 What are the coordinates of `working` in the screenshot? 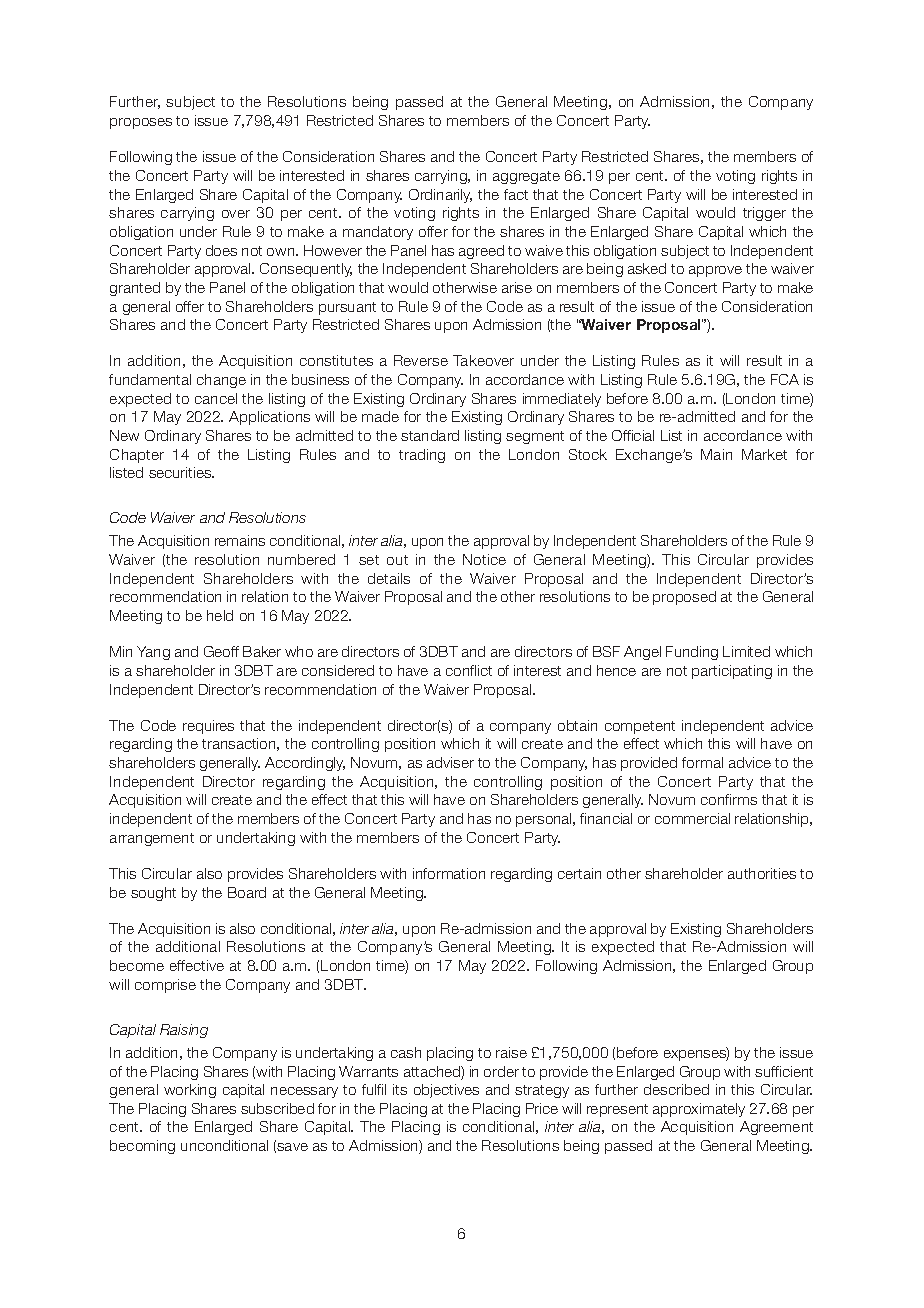 It's located at (190, 1091).
